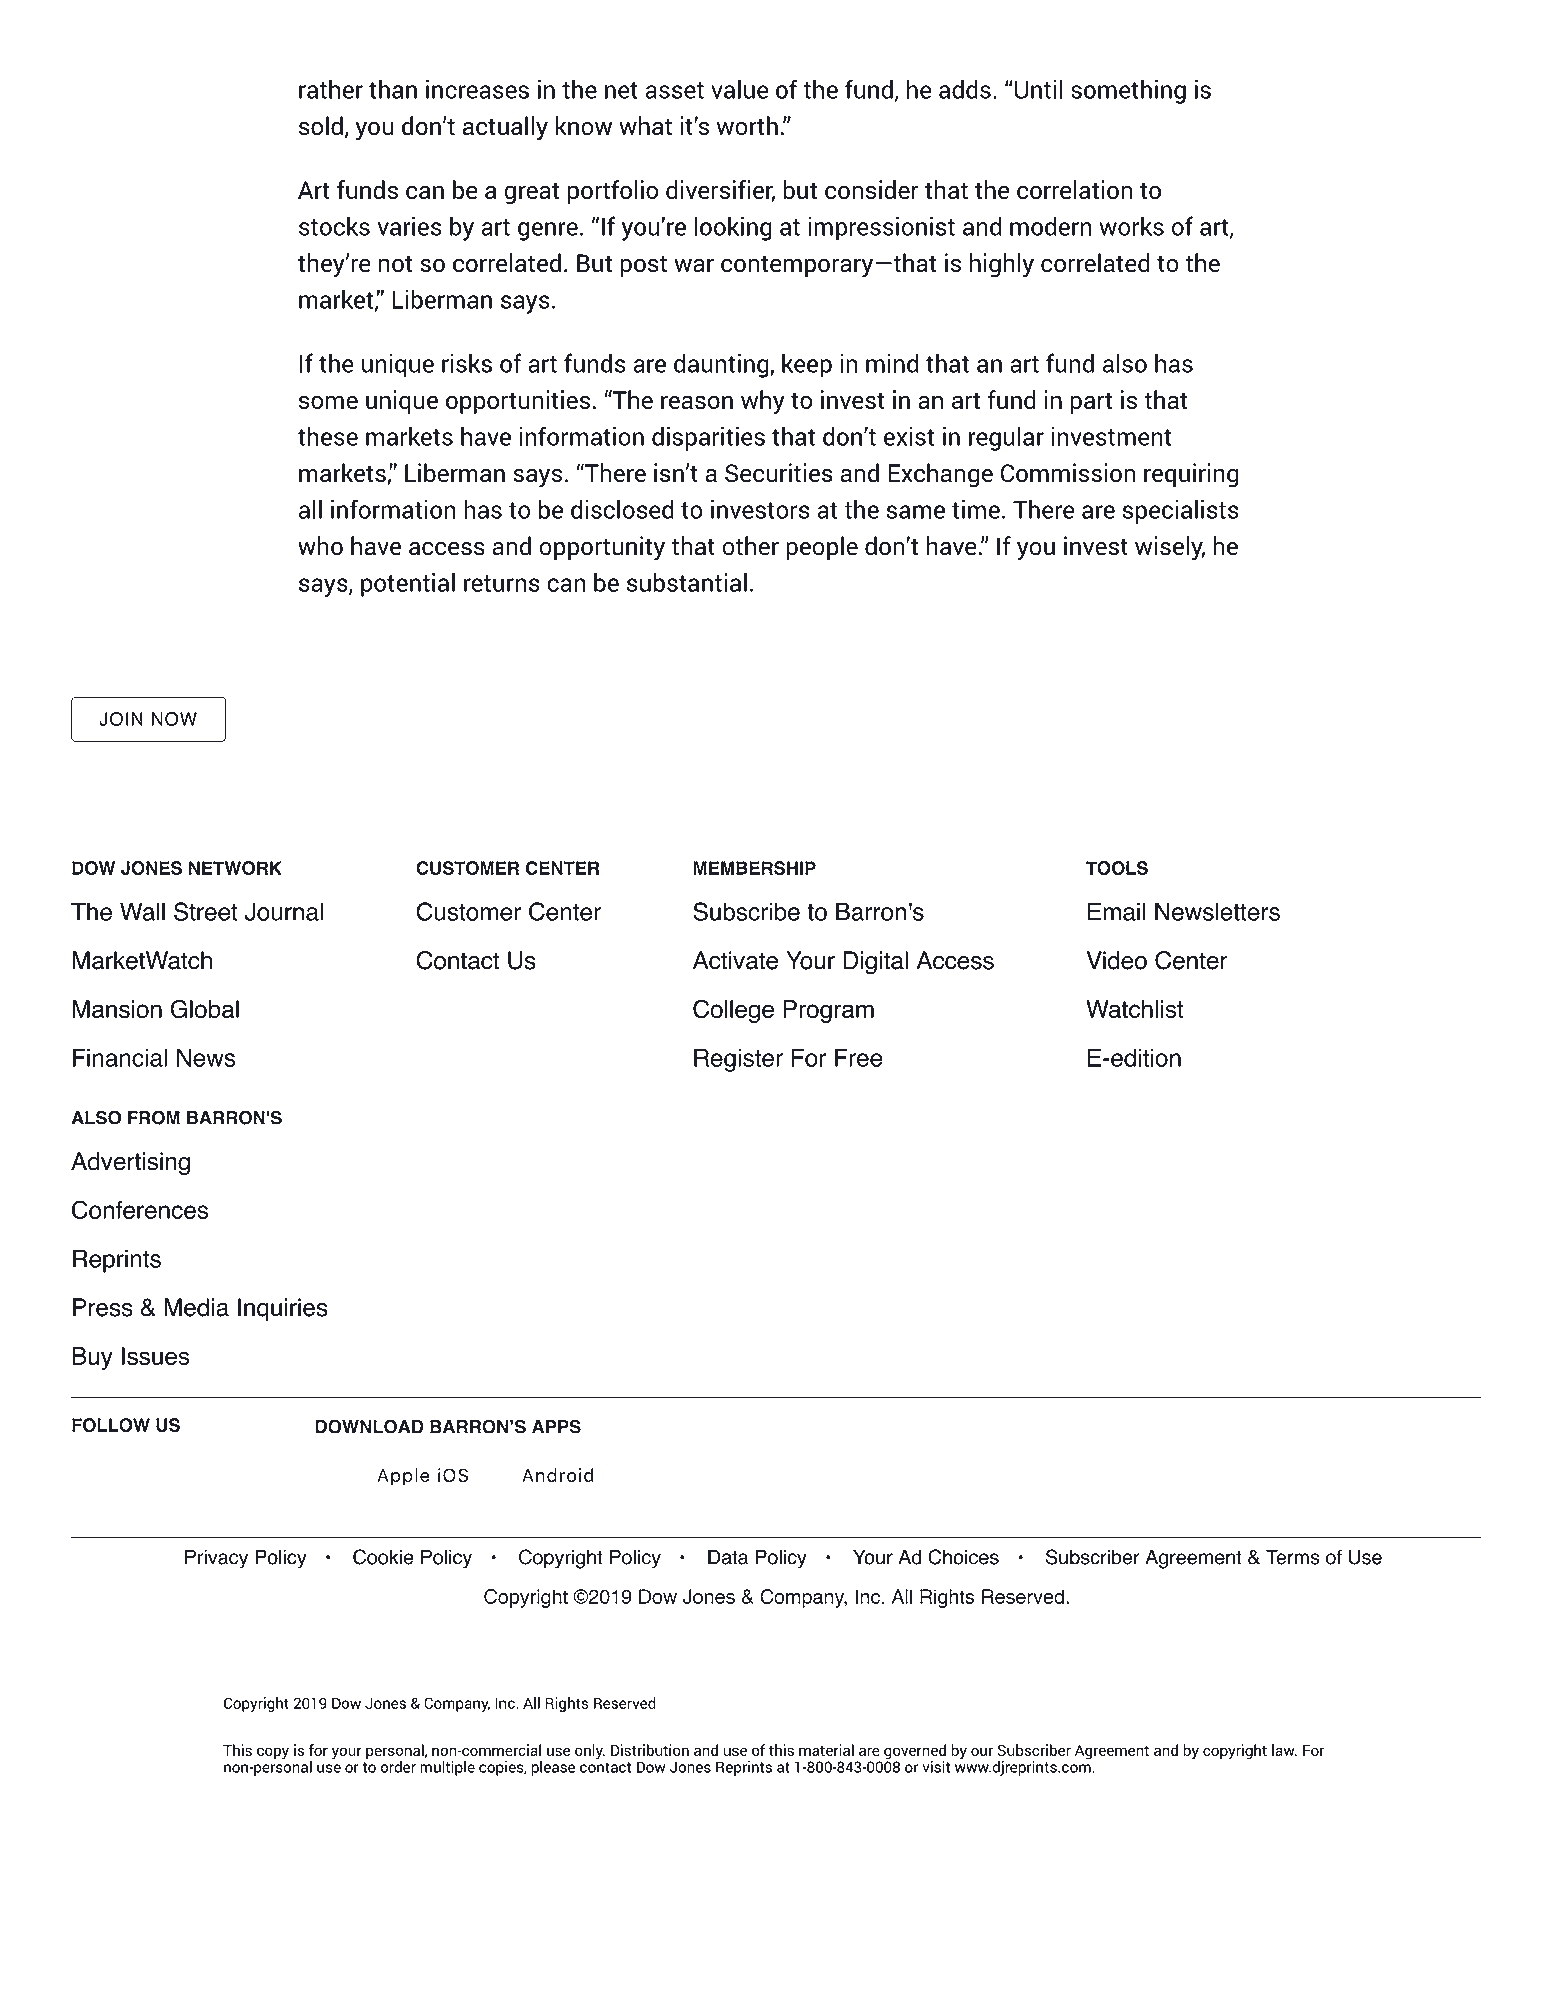 This document has width=1552, height=2009. I want to click on law, so click(1284, 1750).
